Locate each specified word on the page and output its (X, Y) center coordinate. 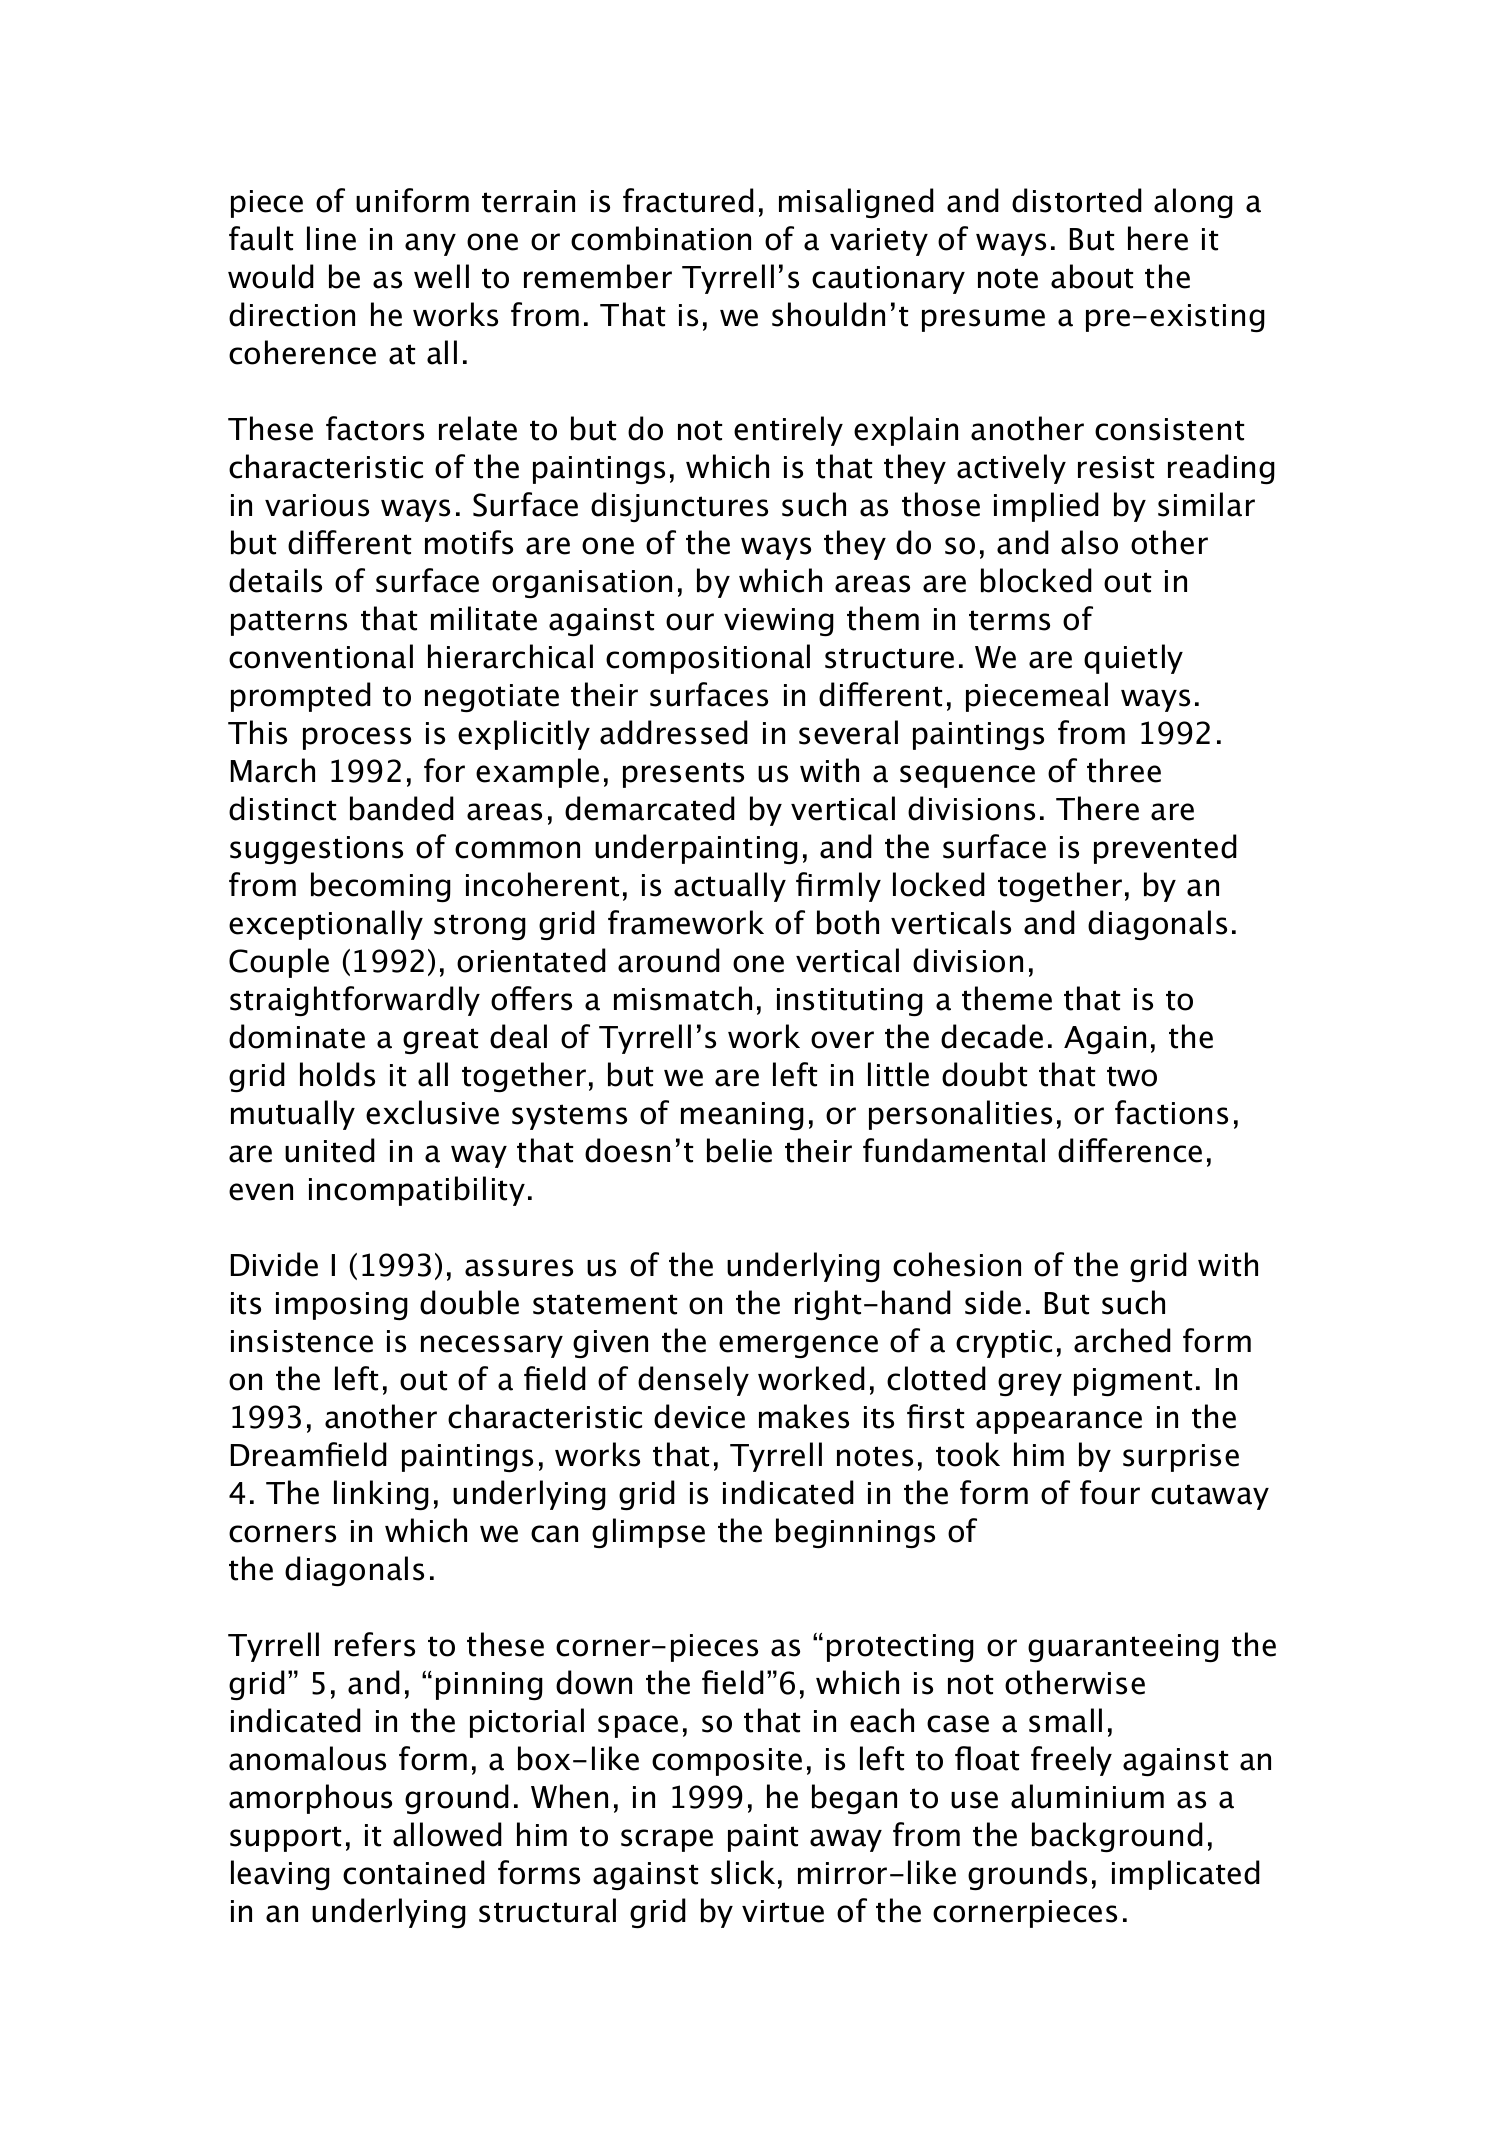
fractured (688, 200)
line (331, 238)
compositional (708, 659)
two (1132, 1076)
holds (337, 1074)
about (1092, 276)
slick (743, 1872)
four (1110, 1492)
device (699, 1416)
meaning (742, 1116)
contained (414, 1872)
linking (381, 1495)
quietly (1133, 659)
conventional (321, 656)
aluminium (1087, 1796)
